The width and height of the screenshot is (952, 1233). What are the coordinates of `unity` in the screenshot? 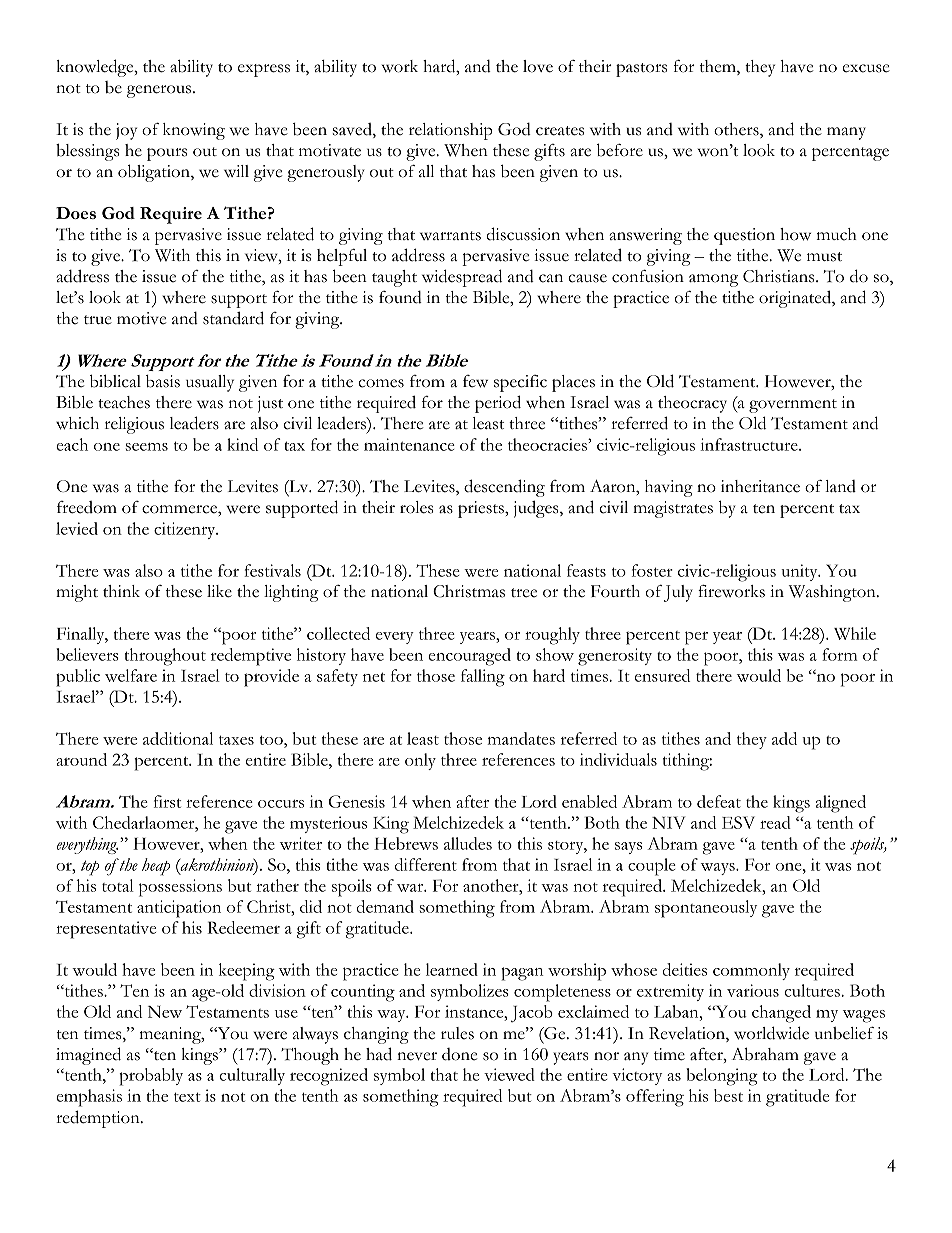 It's located at (800, 572).
